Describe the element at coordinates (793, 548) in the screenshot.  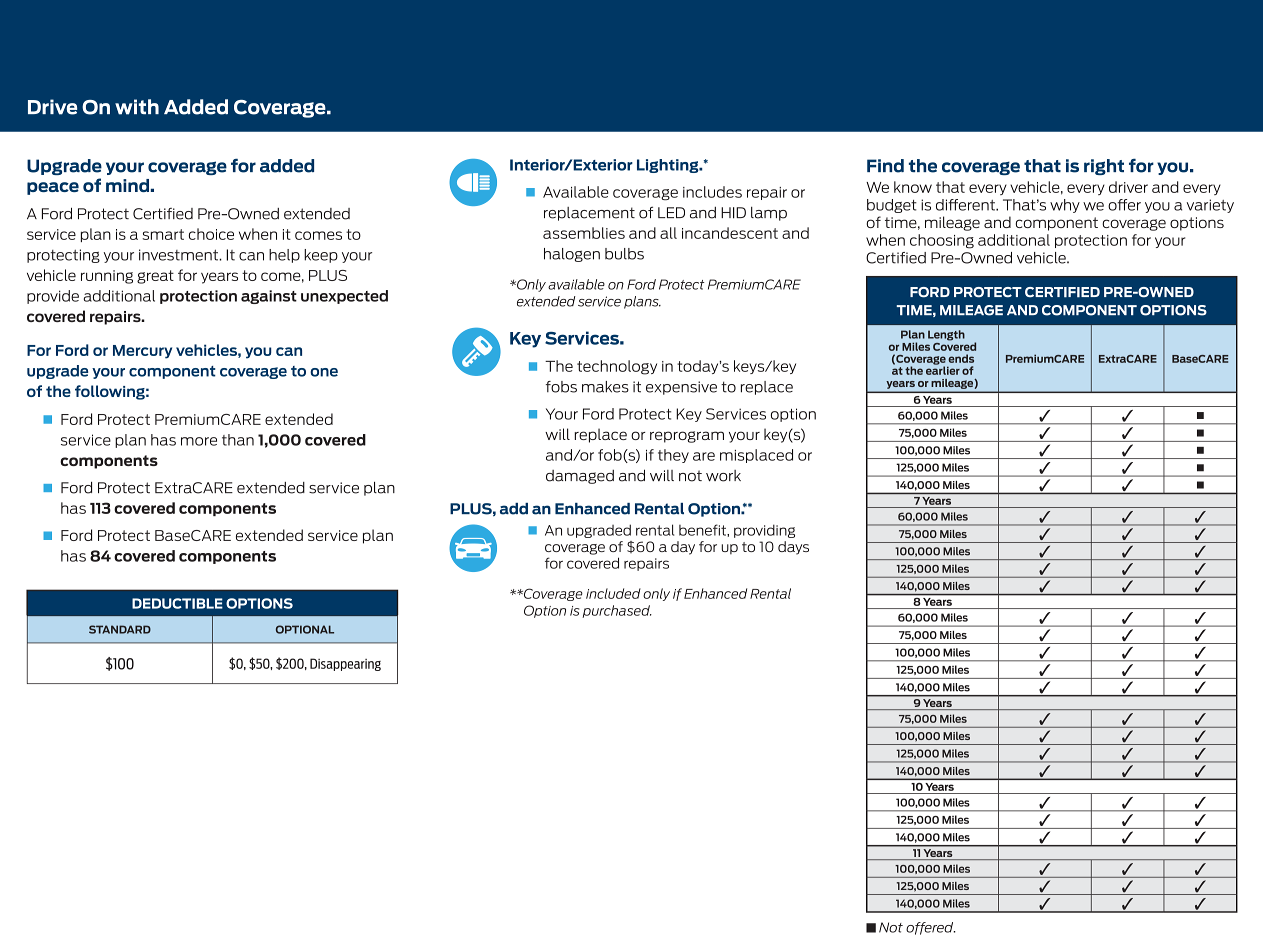
I see `days` at that location.
